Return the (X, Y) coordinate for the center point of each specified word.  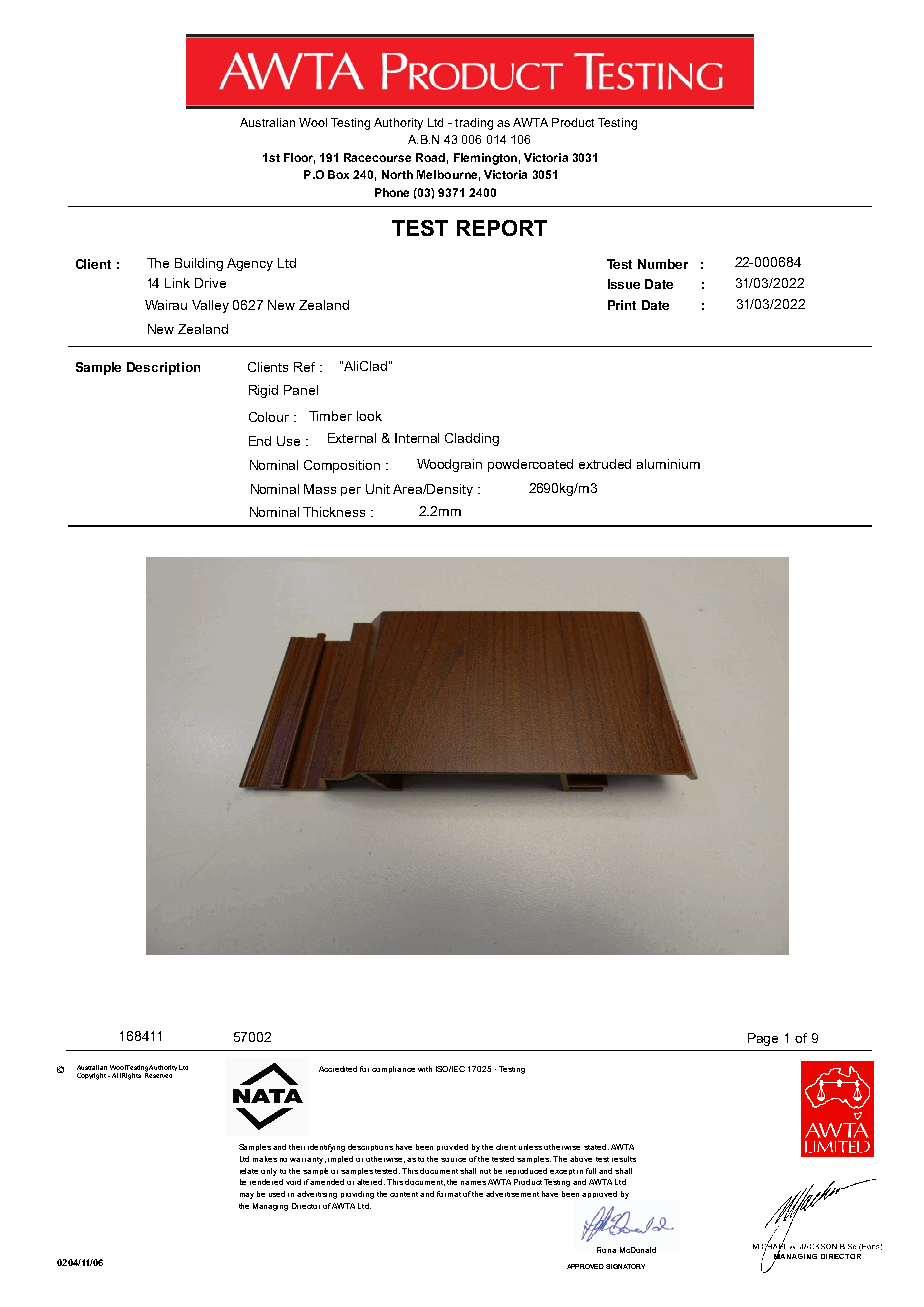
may (247, 1196)
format (449, 1194)
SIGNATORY (625, 1266)
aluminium (668, 464)
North (397, 174)
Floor (299, 158)
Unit (378, 489)
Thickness (334, 512)
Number (663, 264)
